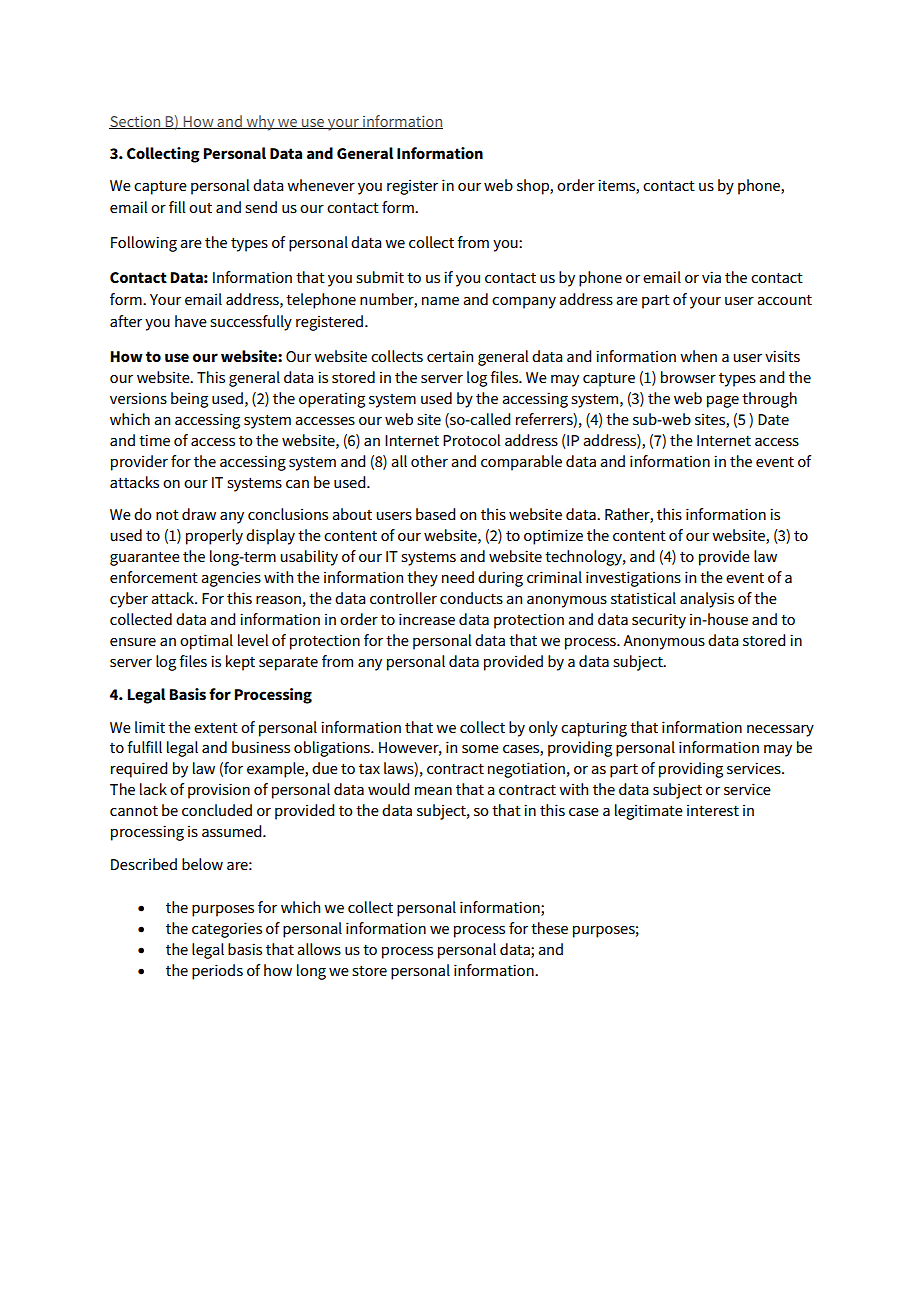 This image has height=1308, width=924. Describe the element at coordinates (260, 123) in the image. I see `why` at that location.
